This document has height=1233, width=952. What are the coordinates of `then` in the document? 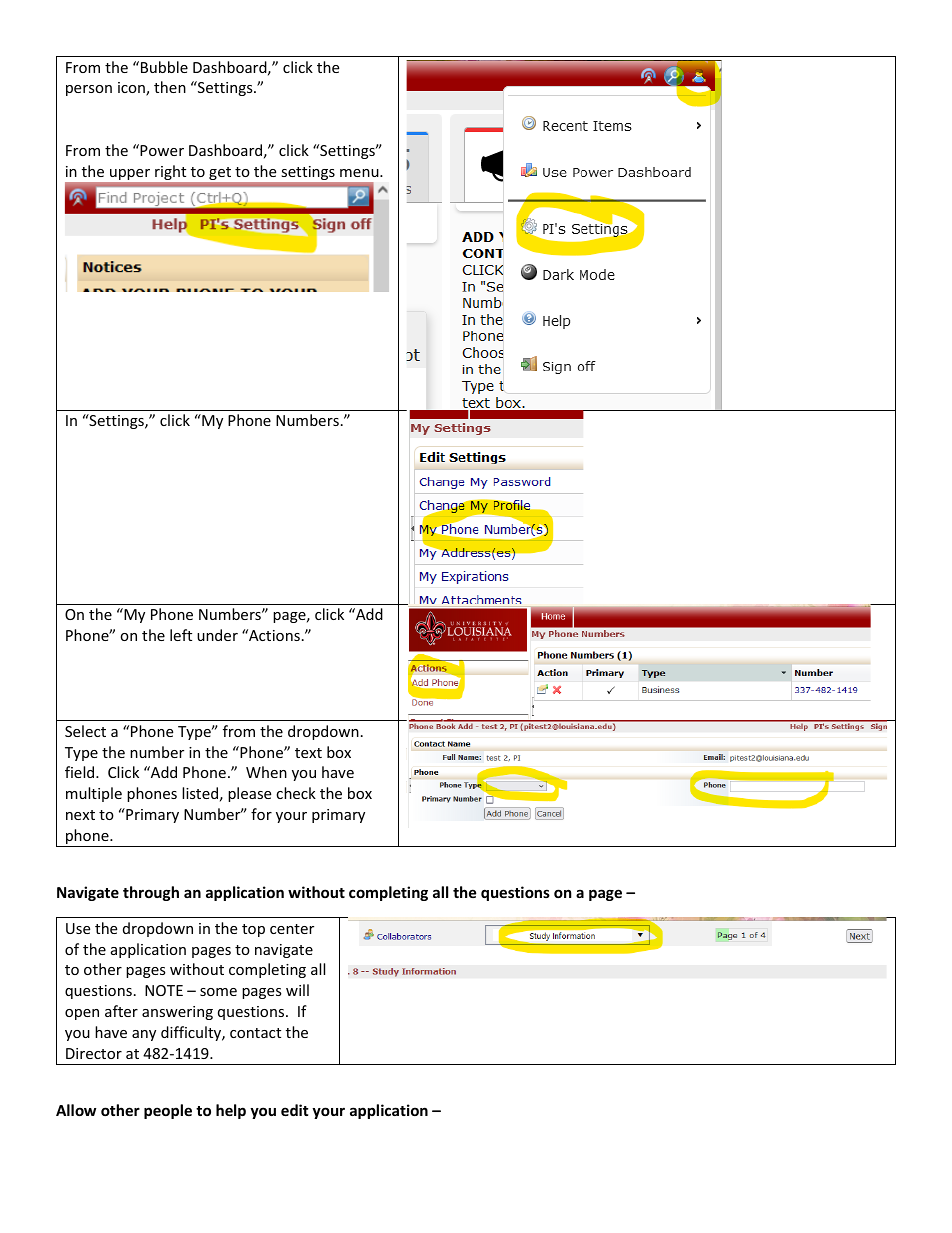 It's located at (170, 87).
